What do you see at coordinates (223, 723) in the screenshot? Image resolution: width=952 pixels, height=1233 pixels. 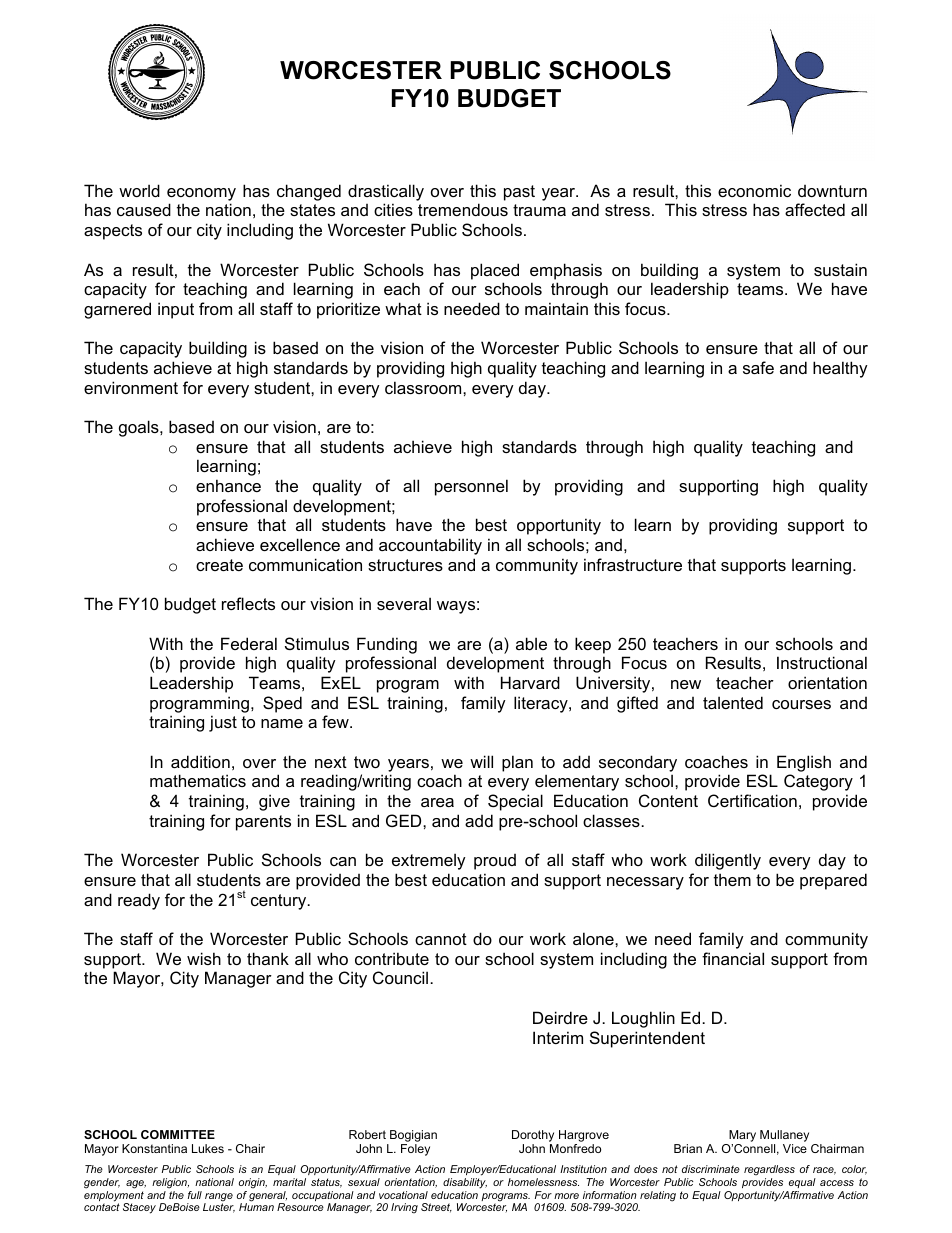 I see `just` at bounding box center [223, 723].
